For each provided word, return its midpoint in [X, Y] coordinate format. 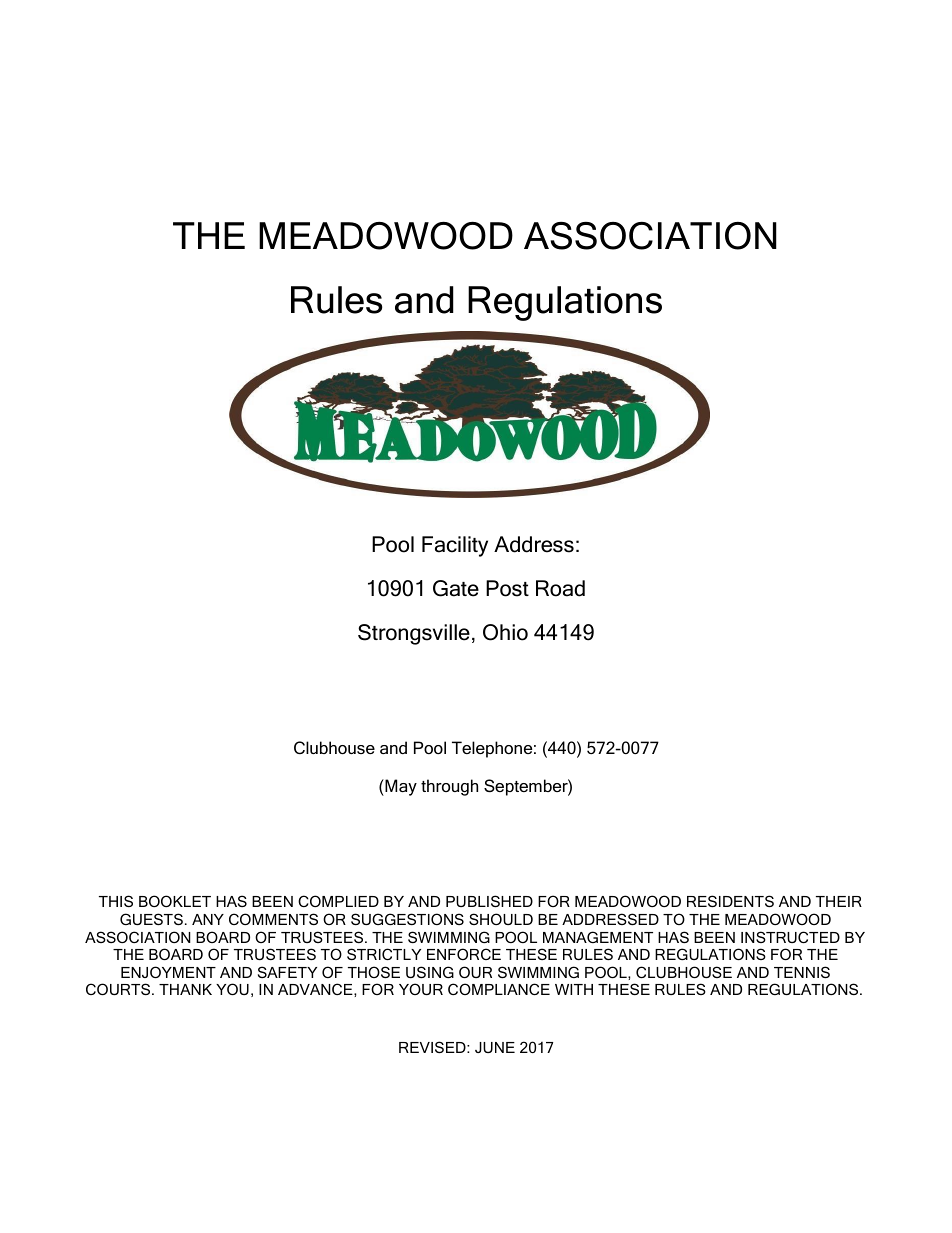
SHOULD [501, 919]
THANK [185, 989]
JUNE [495, 1047]
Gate [456, 588]
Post [507, 588]
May [400, 787]
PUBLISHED [489, 901]
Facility [455, 546]
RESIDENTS [730, 901]
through [449, 787]
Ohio [505, 632]
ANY [208, 919]
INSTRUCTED [790, 937]
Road [560, 588]
